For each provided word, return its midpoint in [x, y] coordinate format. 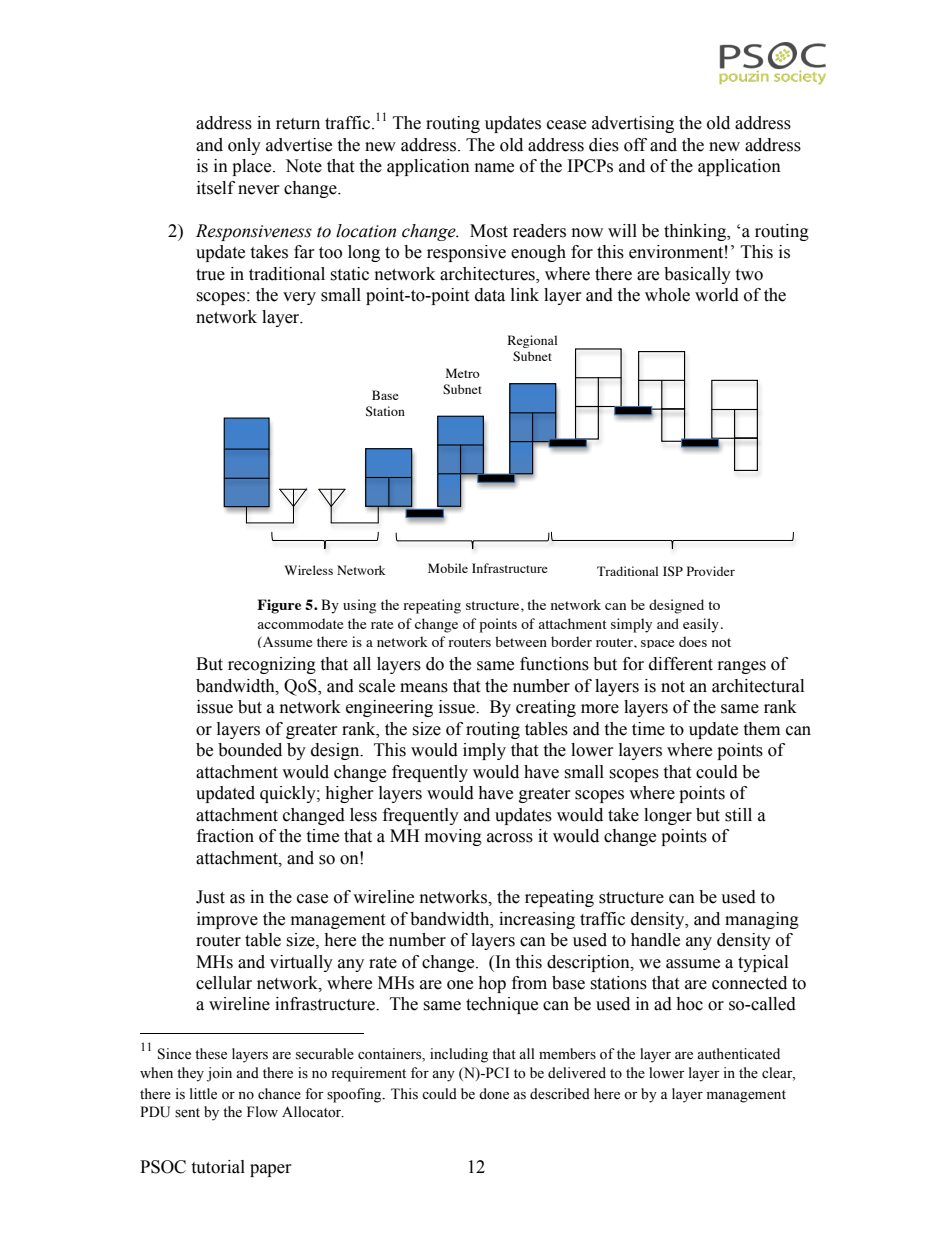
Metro [463, 373]
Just [210, 897]
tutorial [218, 1167]
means [424, 688]
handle [655, 940]
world [717, 295]
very [299, 298]
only [244, 146]
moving [453, 837]
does [693, 641]
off [635, 145]
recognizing [272, 665]
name [494, 168]
